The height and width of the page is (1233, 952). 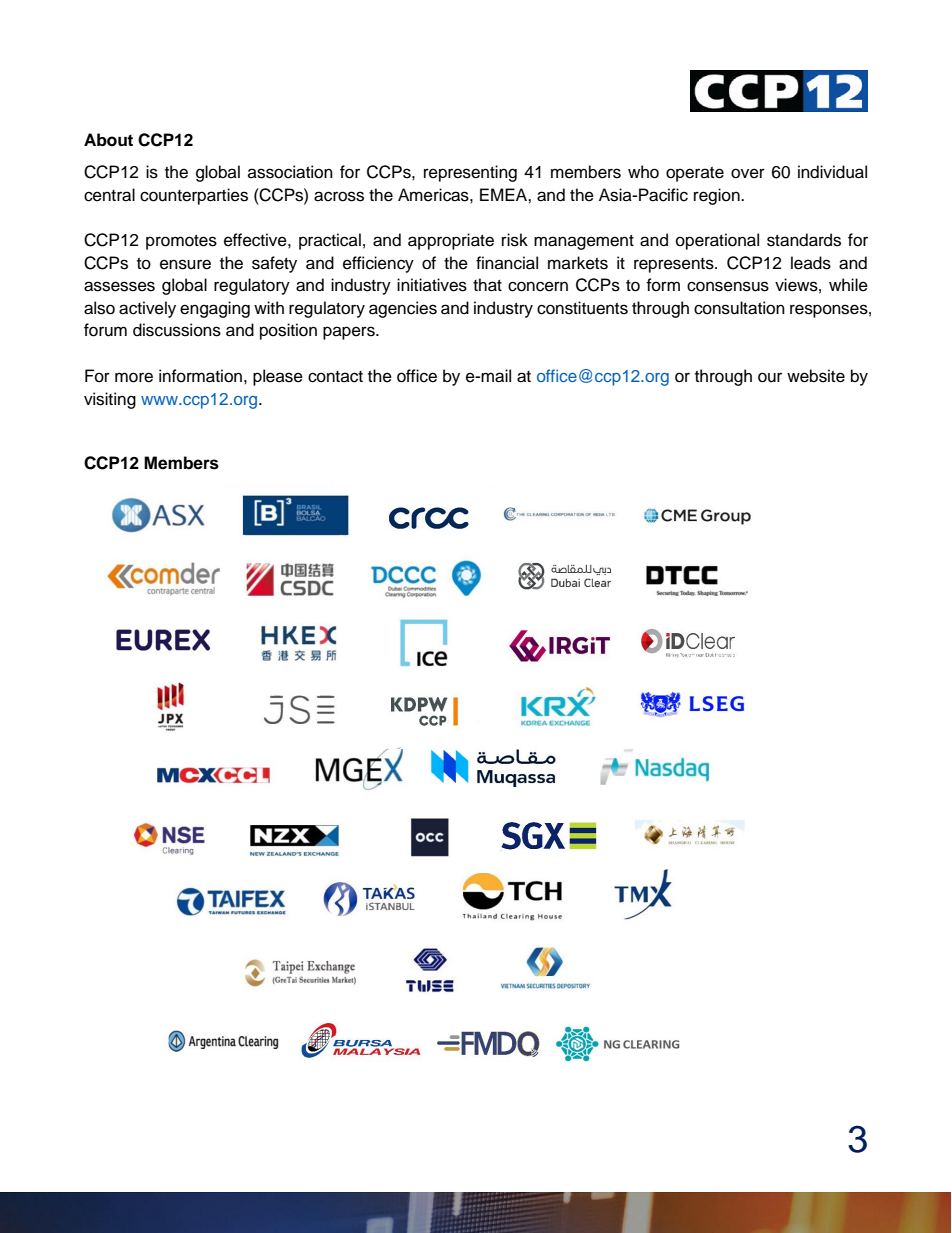 What do you see at coordinates (215, 309) in the page?
I see `engaging` at bounding box center [215, 309].
